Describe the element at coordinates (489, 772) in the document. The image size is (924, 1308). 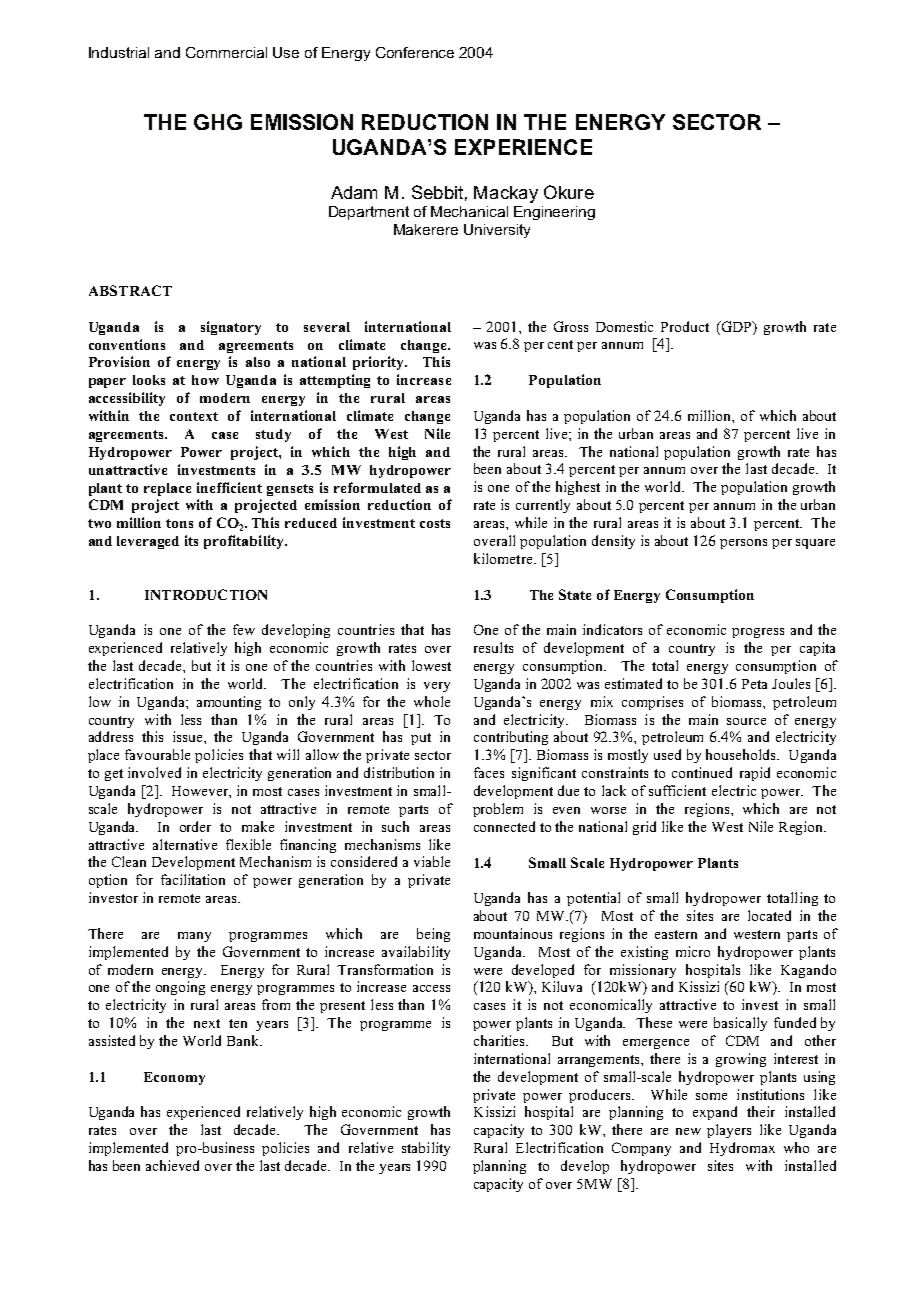
I see `faces` at that location.
